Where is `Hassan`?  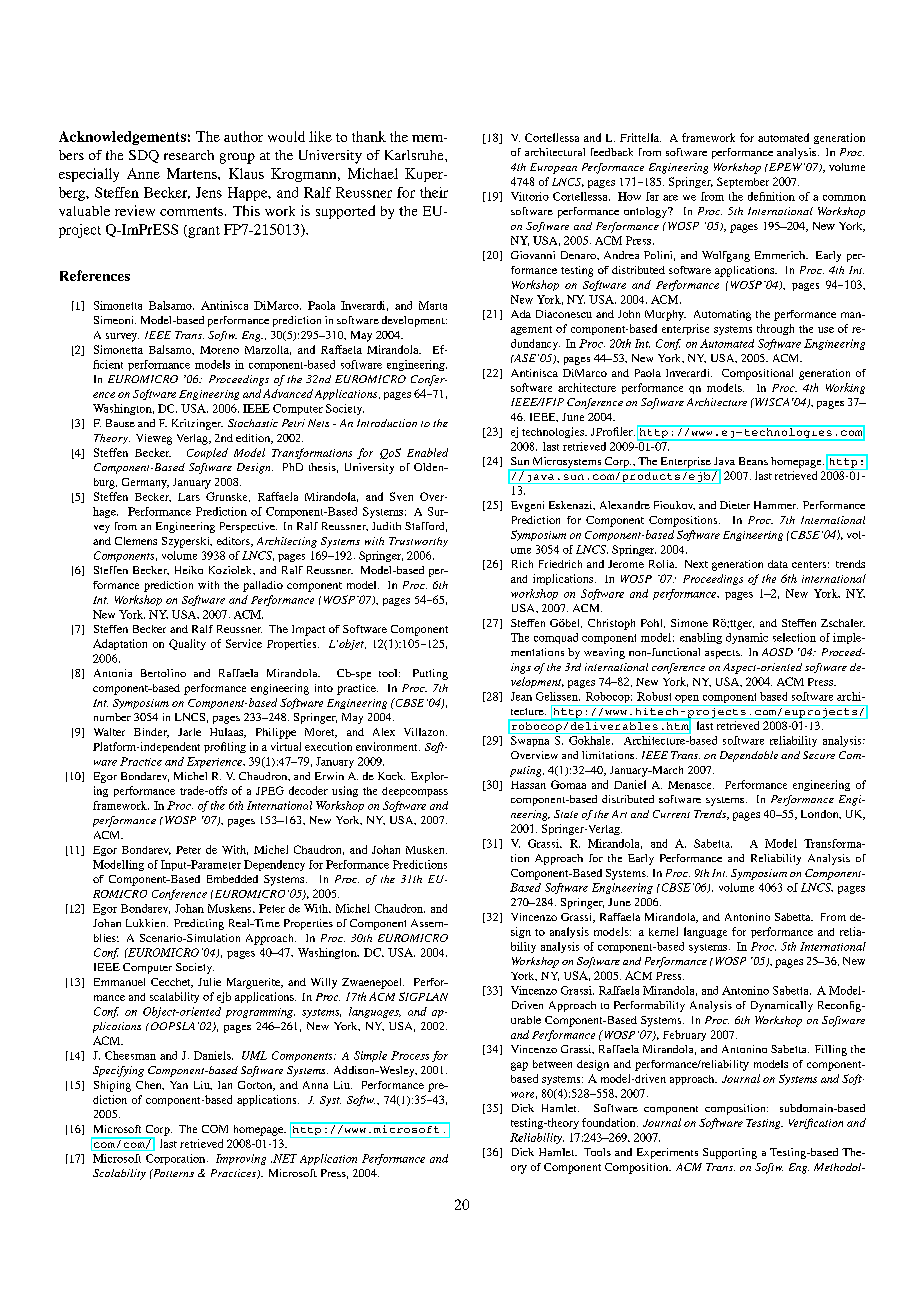
Hassan is located at coordinates (528, 785).
